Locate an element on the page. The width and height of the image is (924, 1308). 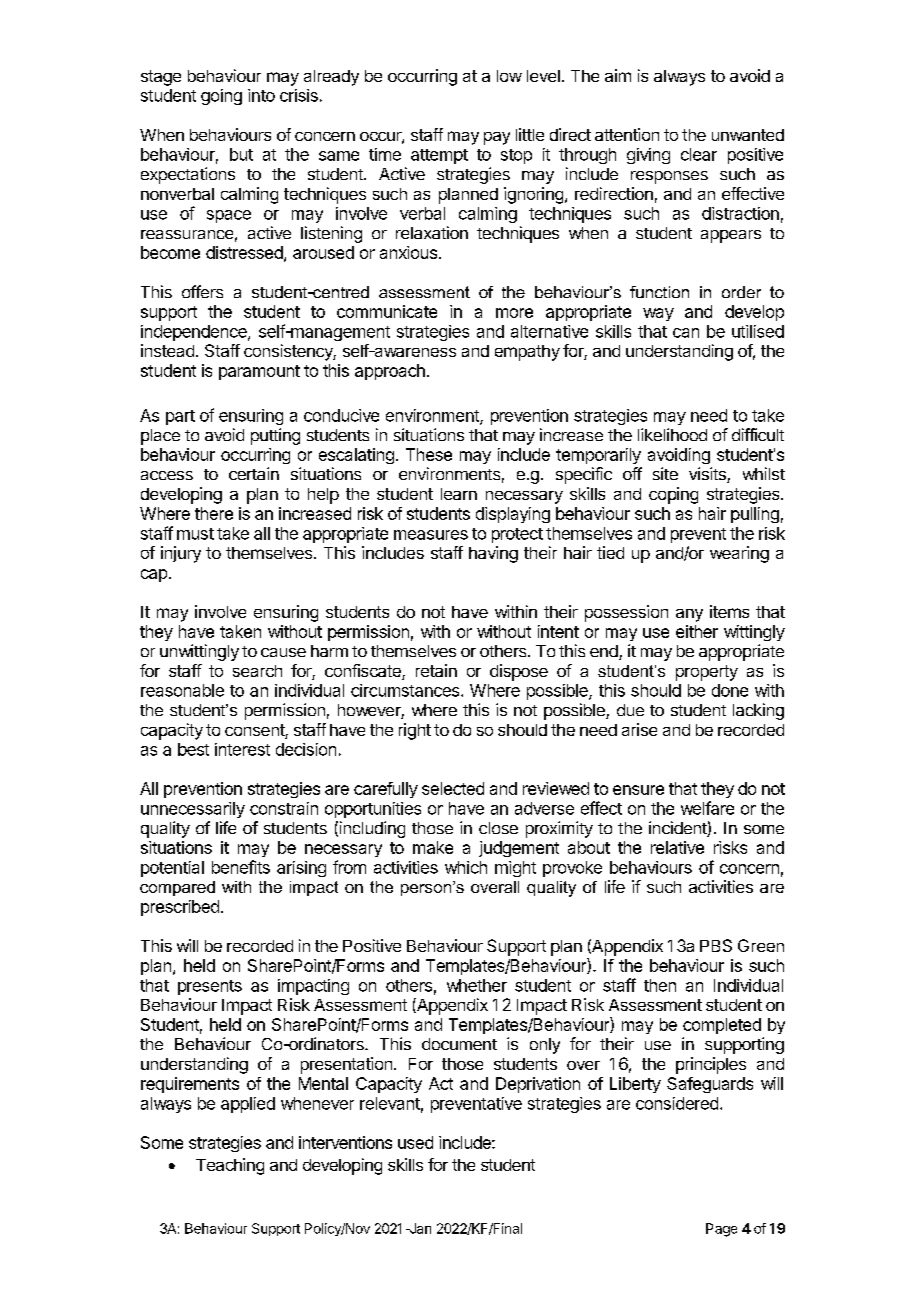
going is located at coordinates (221, 97).
